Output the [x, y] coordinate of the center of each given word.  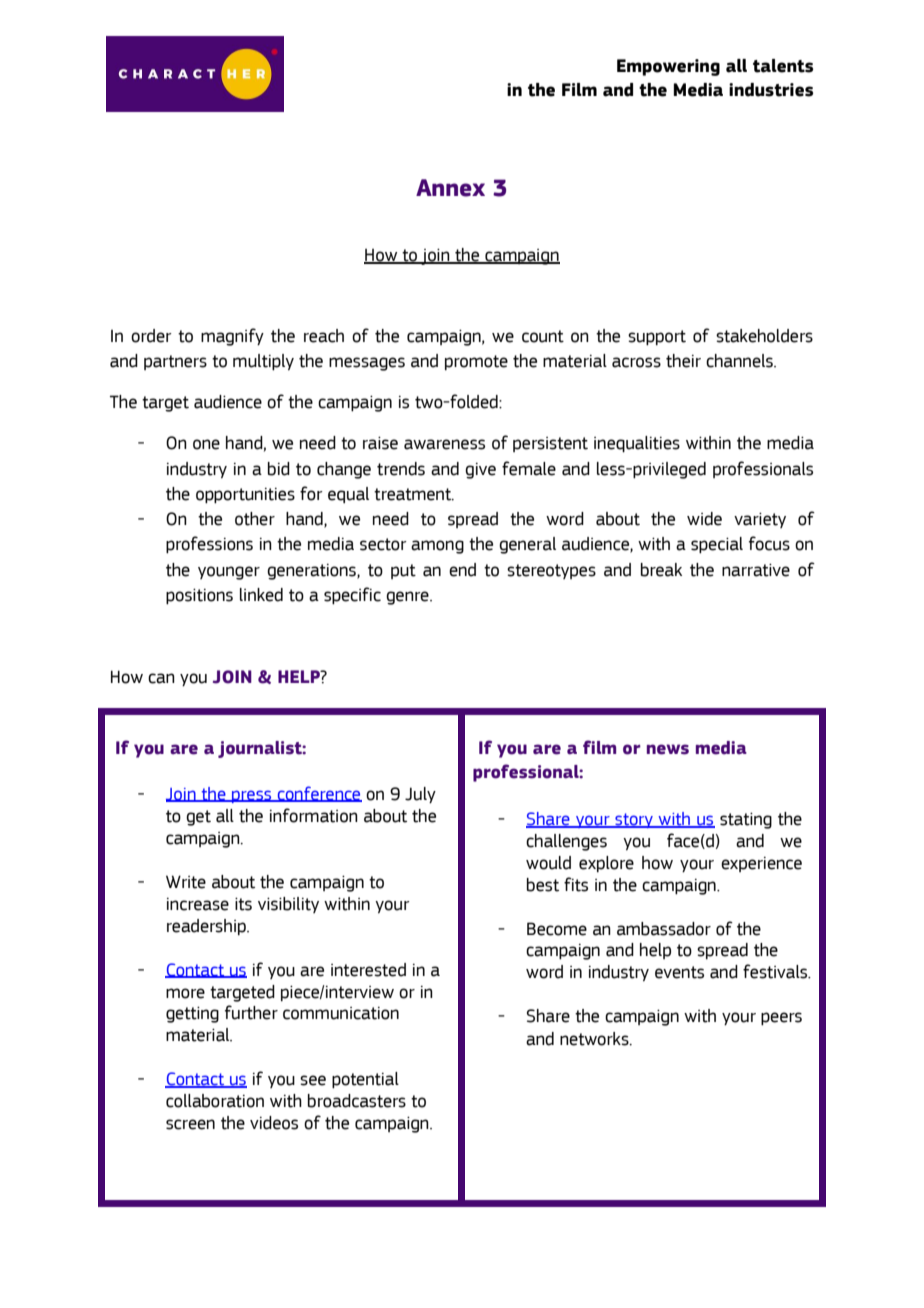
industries [771, 90]
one [206, 444]
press [252, 796]
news [668, 749]
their [683, 361]
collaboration [215, 1101]
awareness [444, 444]
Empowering [668, 67]
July [420, 795]
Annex [450, 188]
